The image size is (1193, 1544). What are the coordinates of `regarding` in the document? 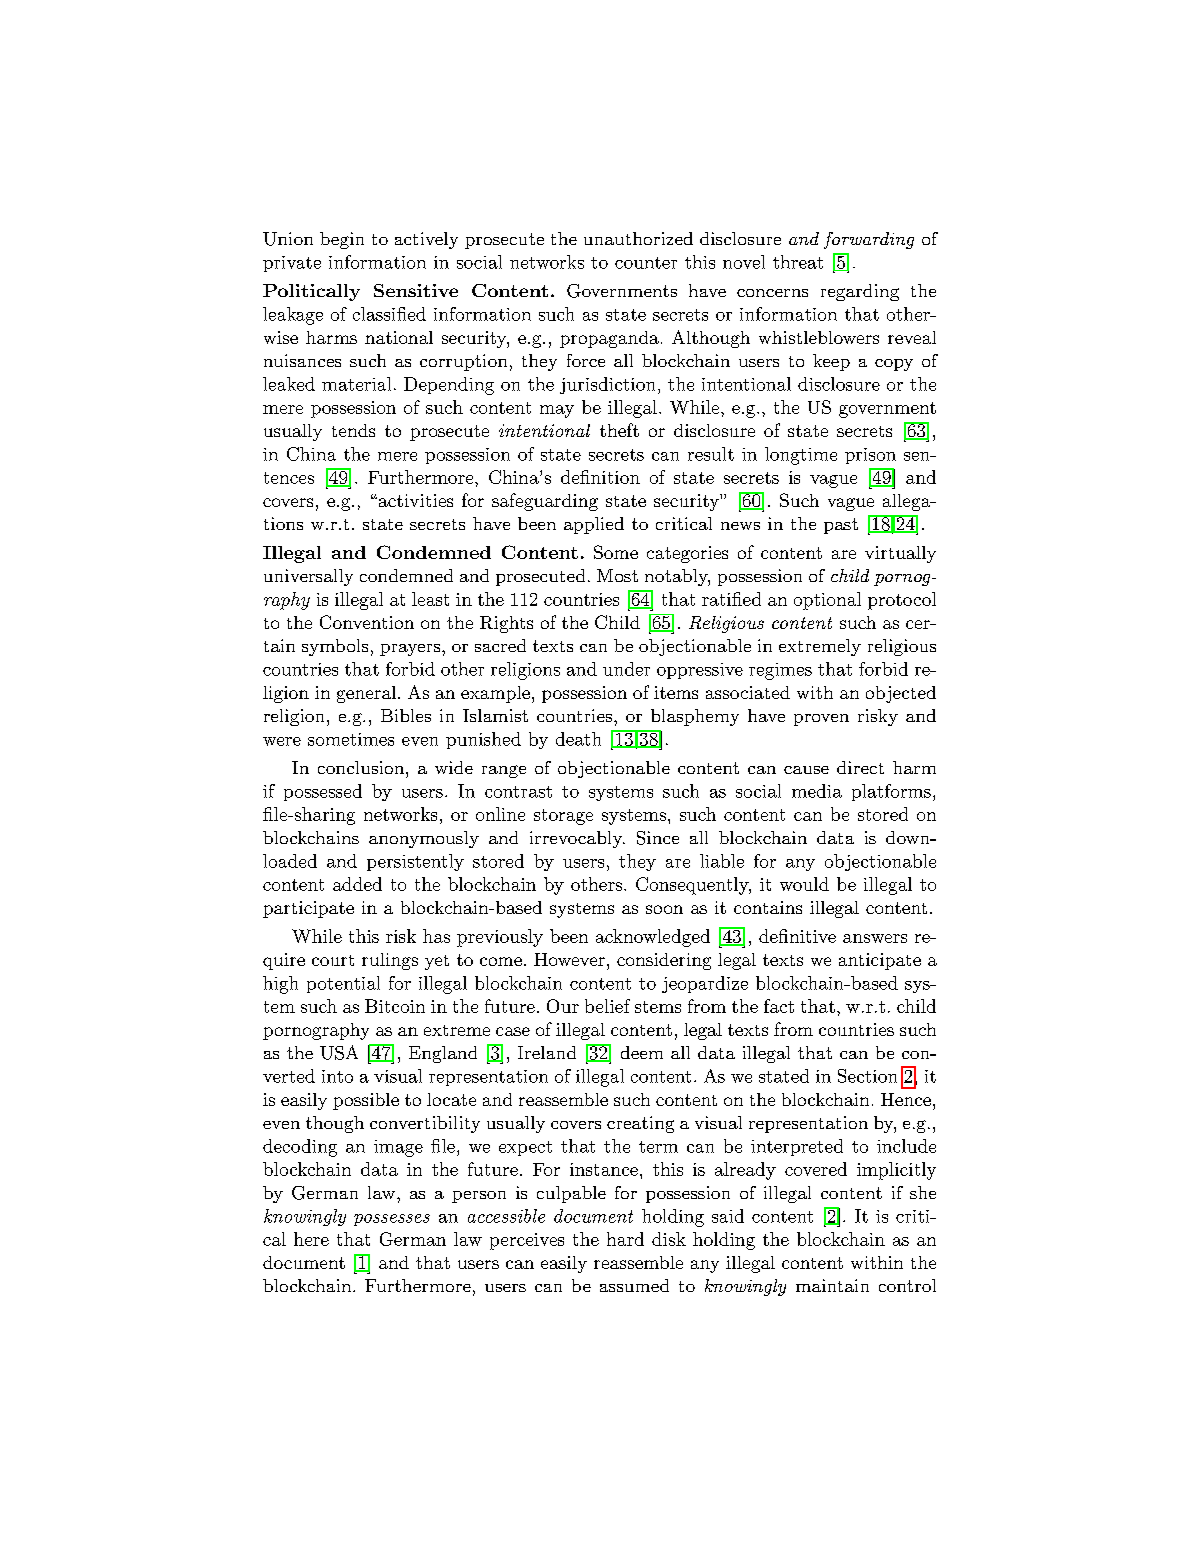 It's located at (860, 292).
